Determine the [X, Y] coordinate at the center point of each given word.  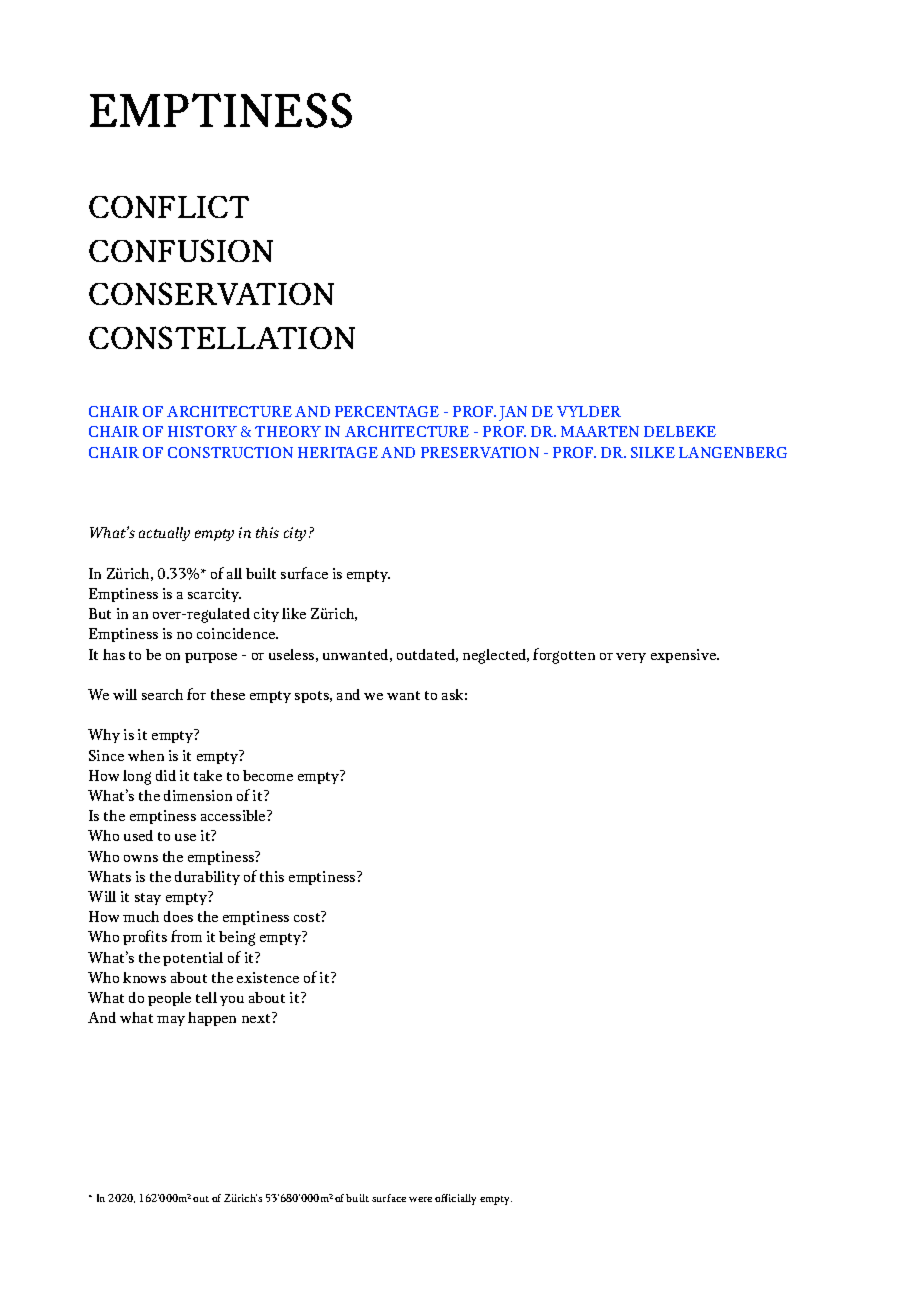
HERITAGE [338, 452]
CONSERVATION [211, 293]
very [631, 658]
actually [164, 534]
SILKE [653, 452]
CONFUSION [181, 250]
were [420, 1199]
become [268, 775]
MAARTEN [600, 431]
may [171, 1021]
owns [141, 858]
